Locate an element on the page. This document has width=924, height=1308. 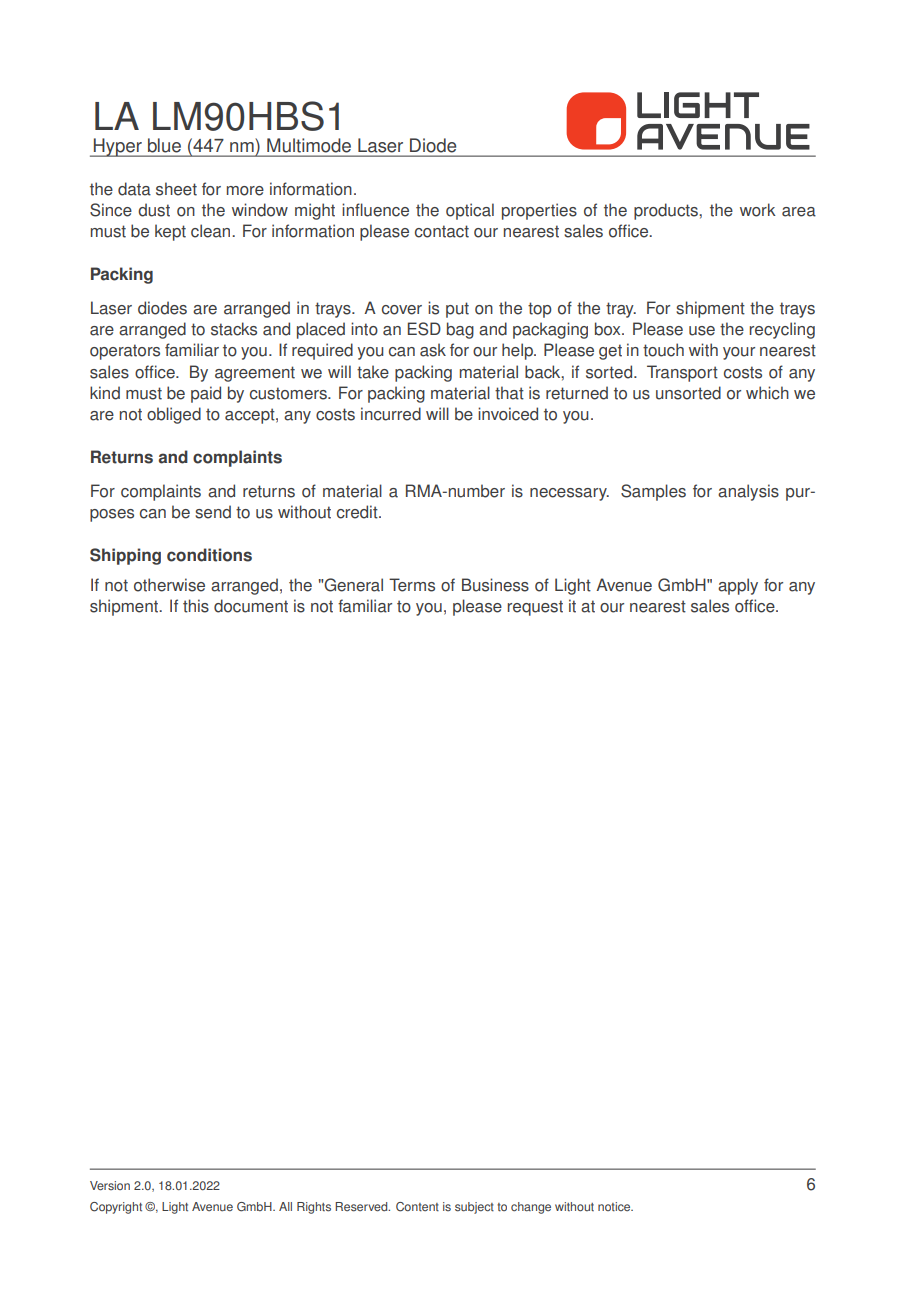
optical is located at coordinates (470, 211).
